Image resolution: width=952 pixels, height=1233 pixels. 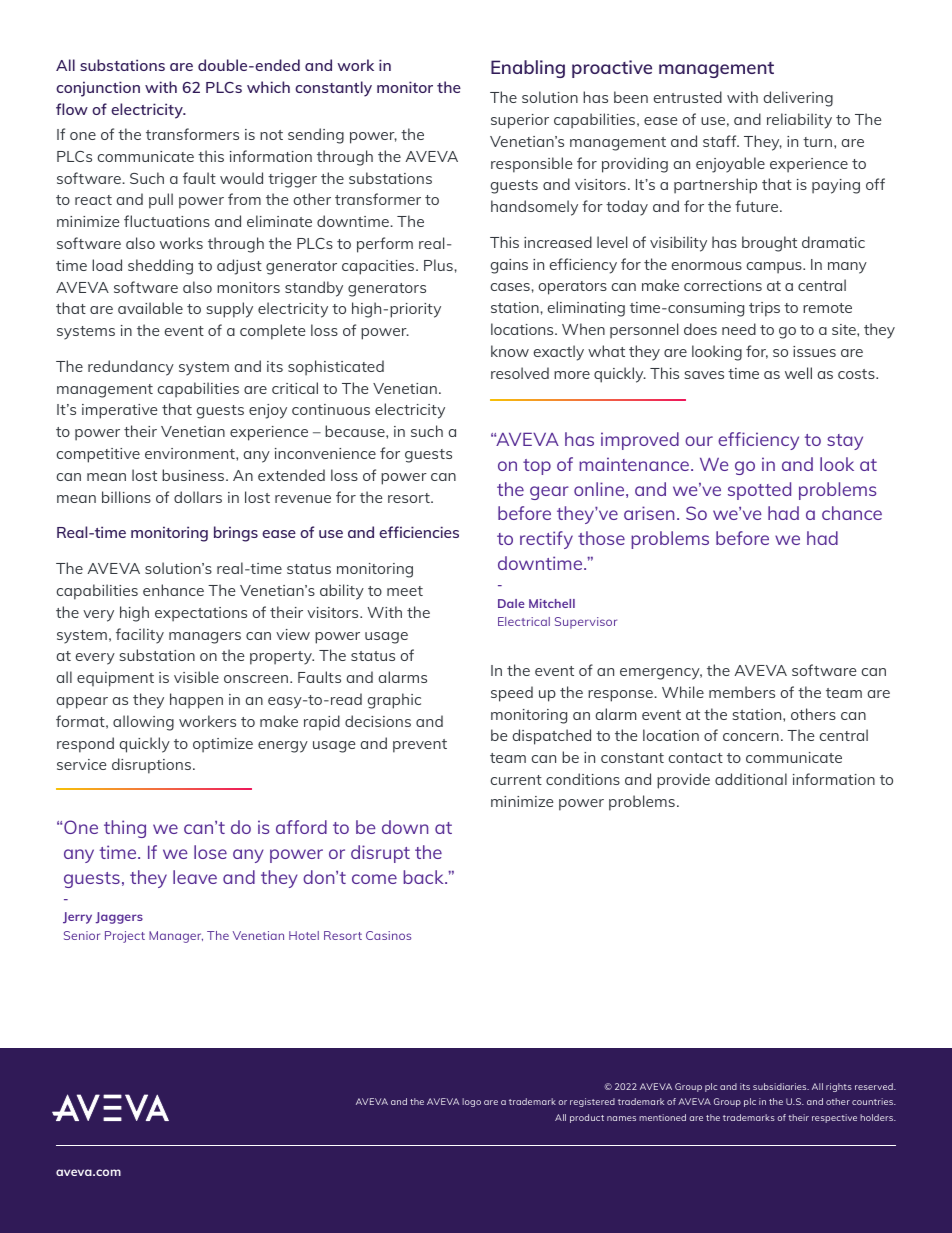 I want to click on conjunction, so click(x=98, y=89).
